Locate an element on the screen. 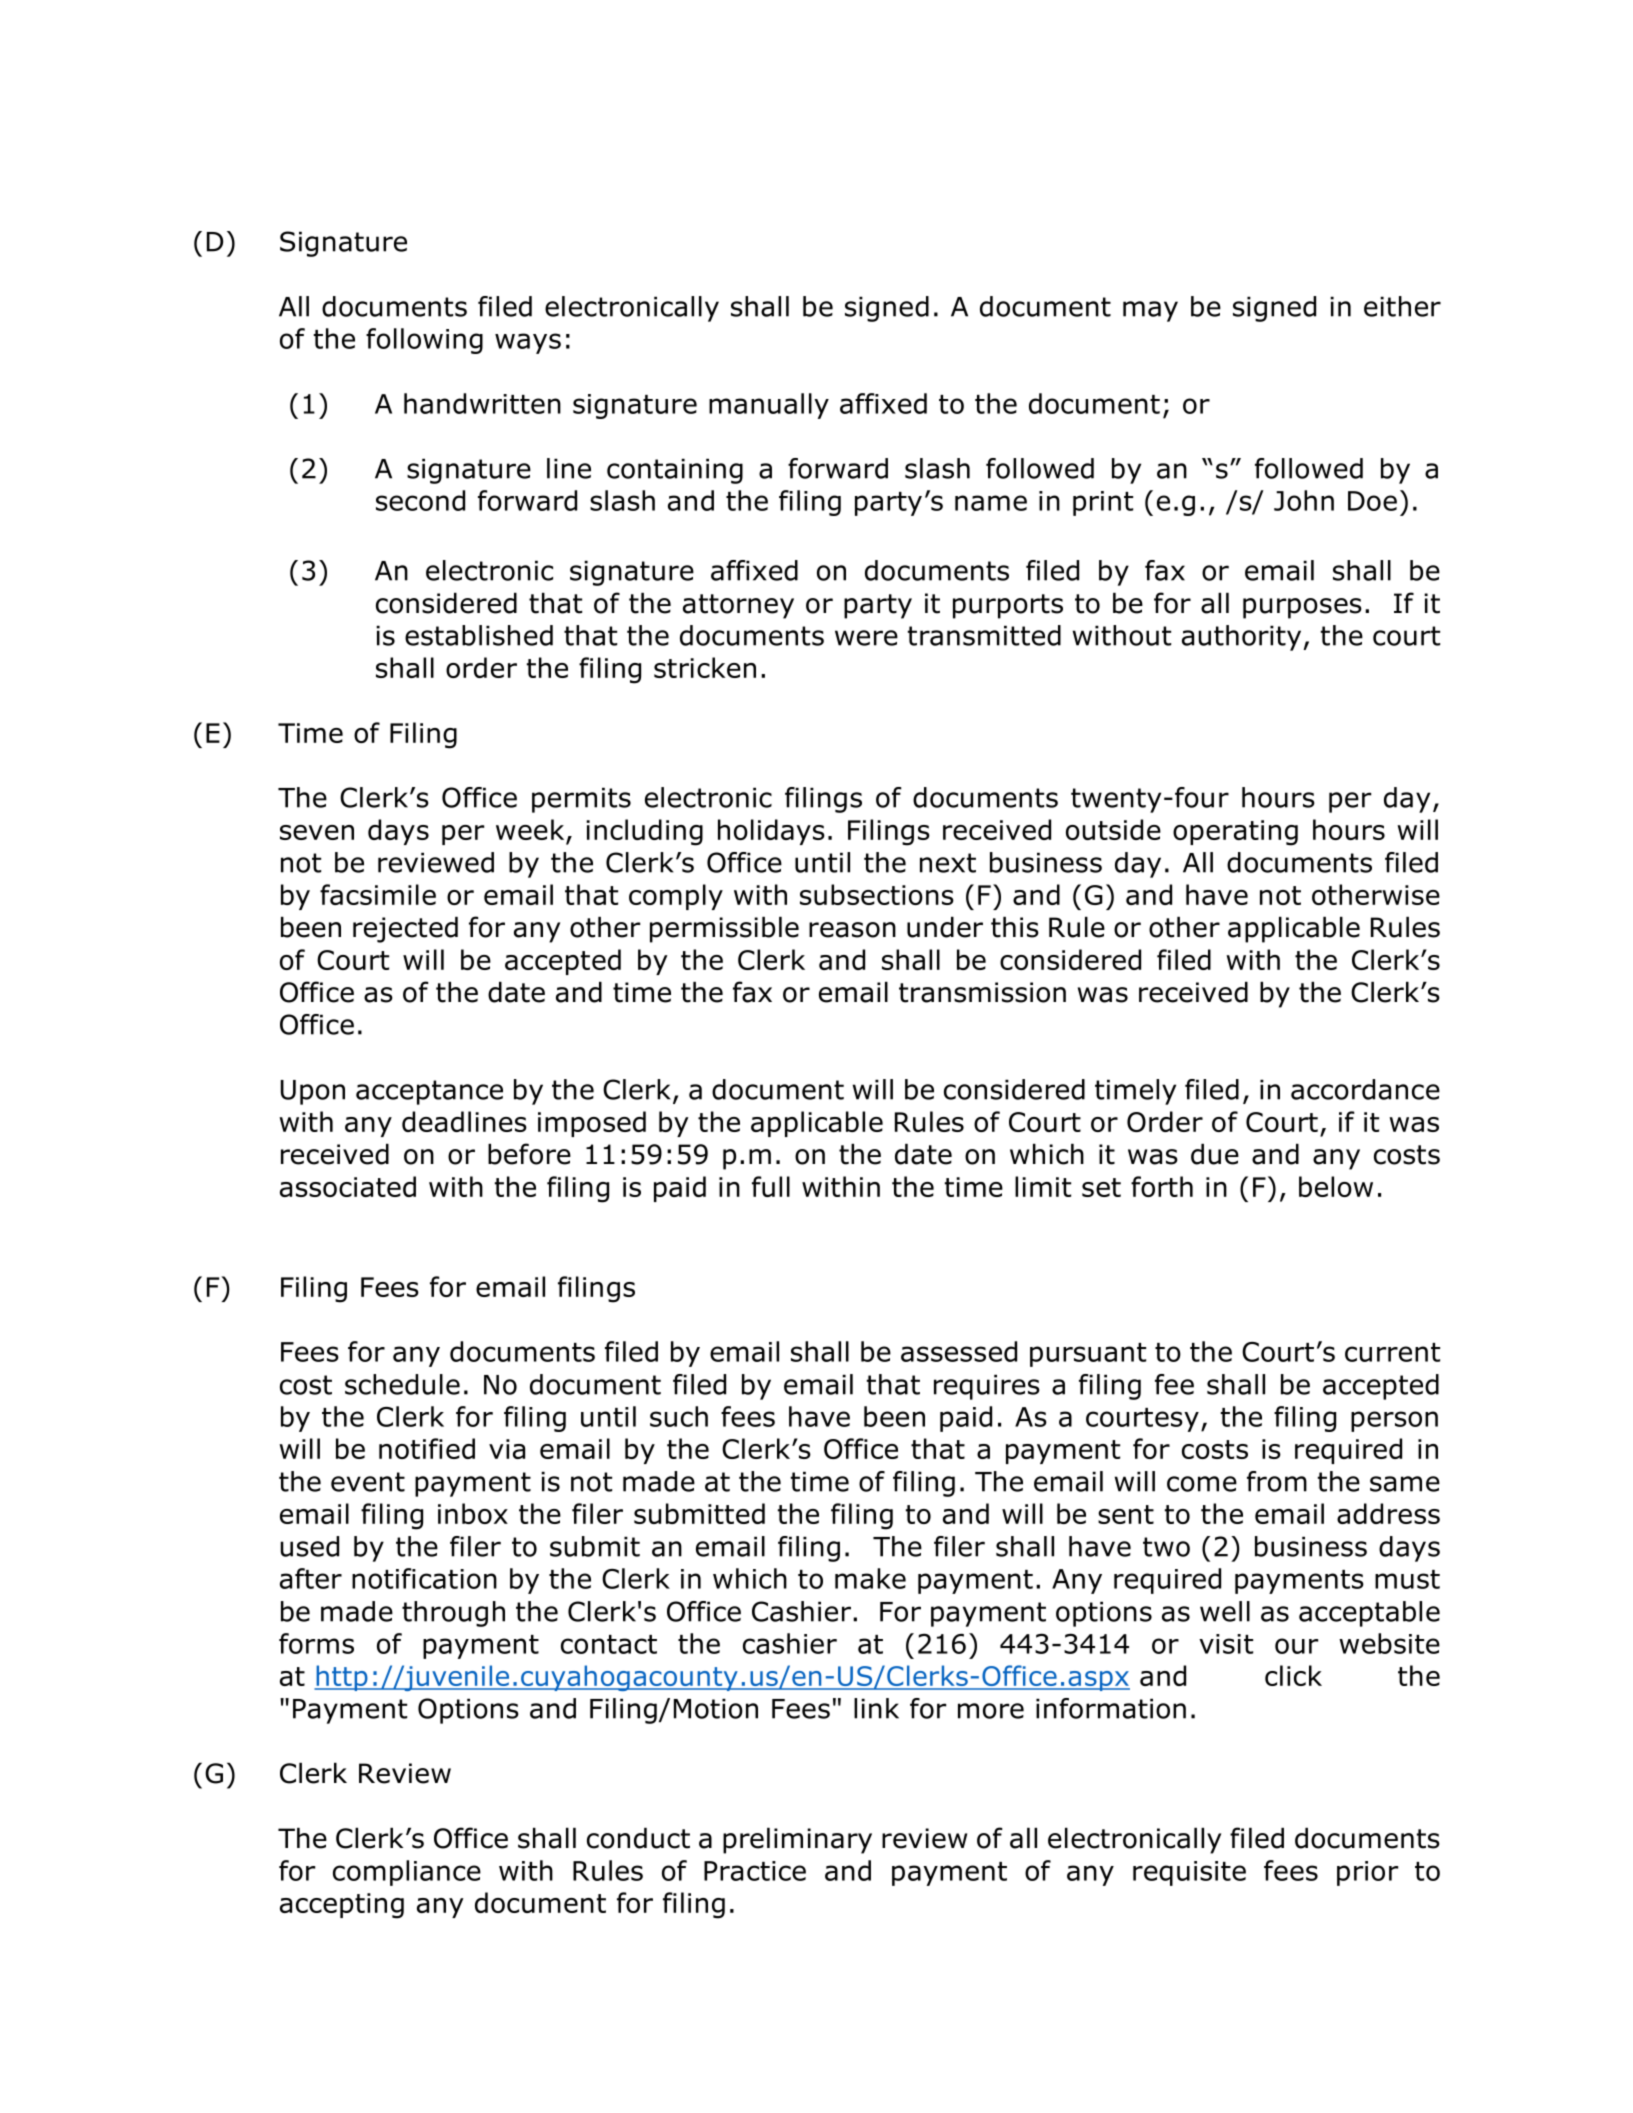  following is located at coordinates (424, 341).
